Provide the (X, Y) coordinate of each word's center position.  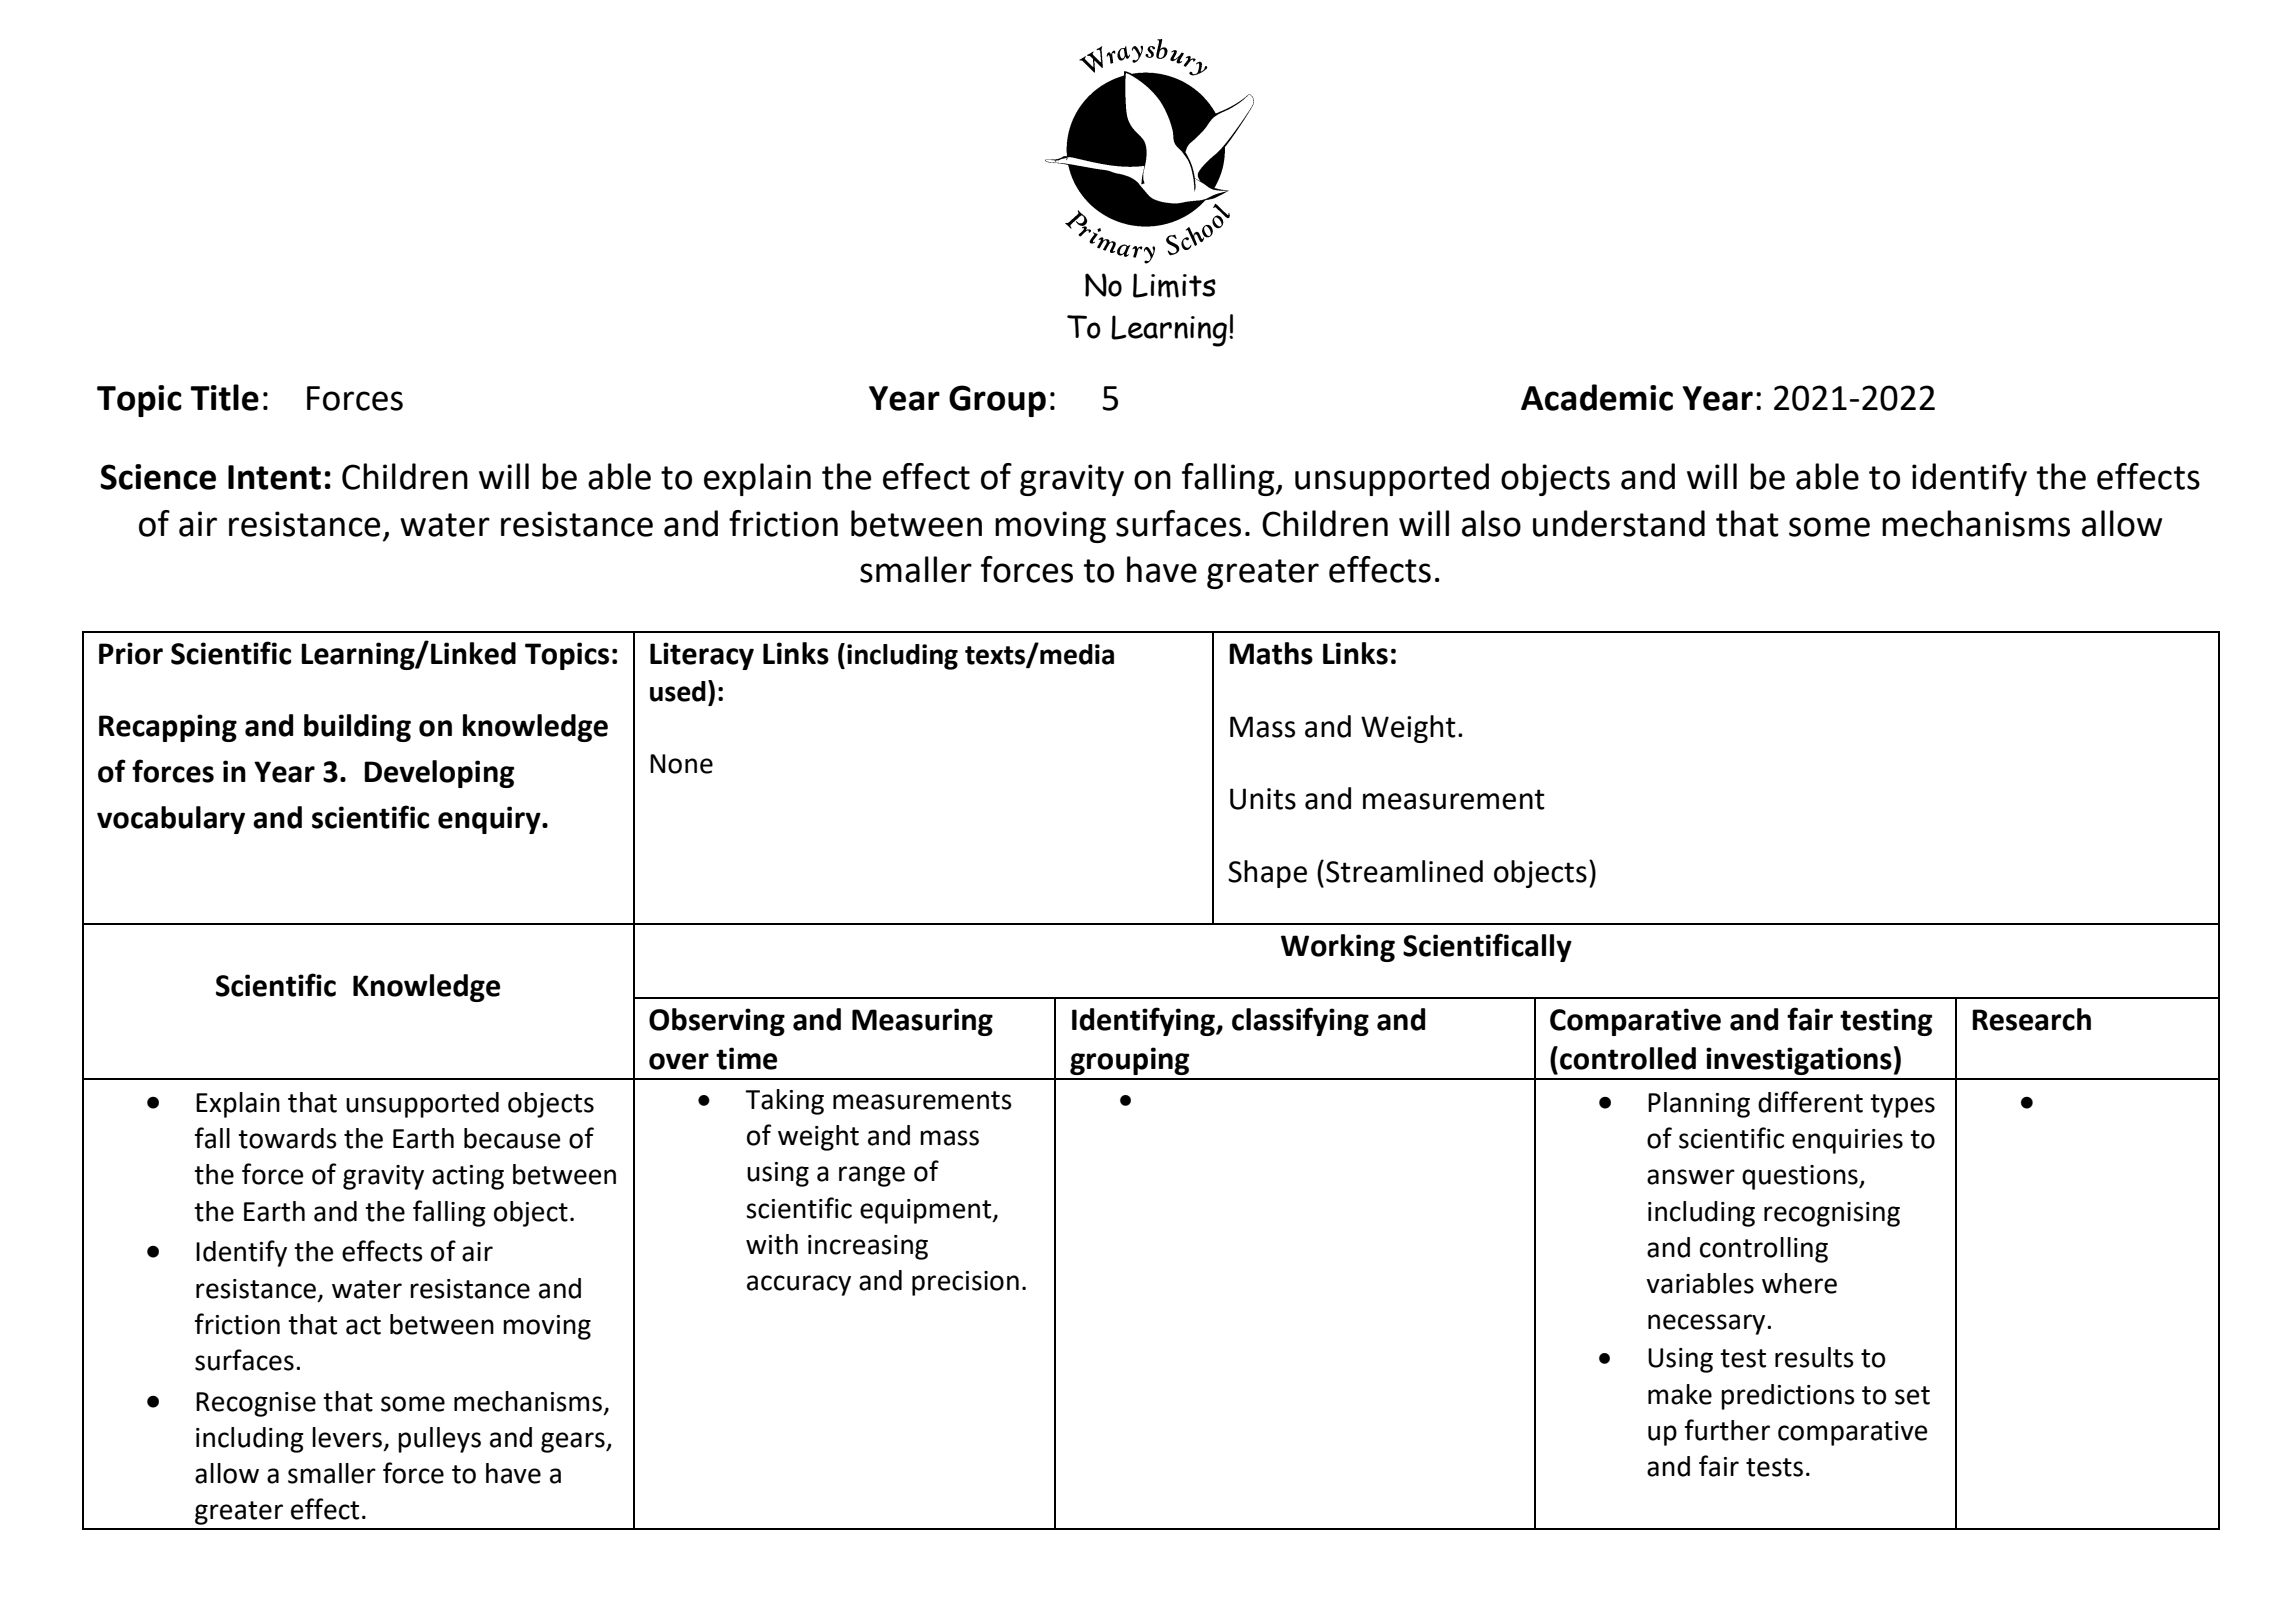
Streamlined (1404, 871)
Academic (1597, 397)
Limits (1174, 285)
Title (224, 397)
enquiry (490, 820)
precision (965, 1283)
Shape (1267, 874)
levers (347, 1437)
